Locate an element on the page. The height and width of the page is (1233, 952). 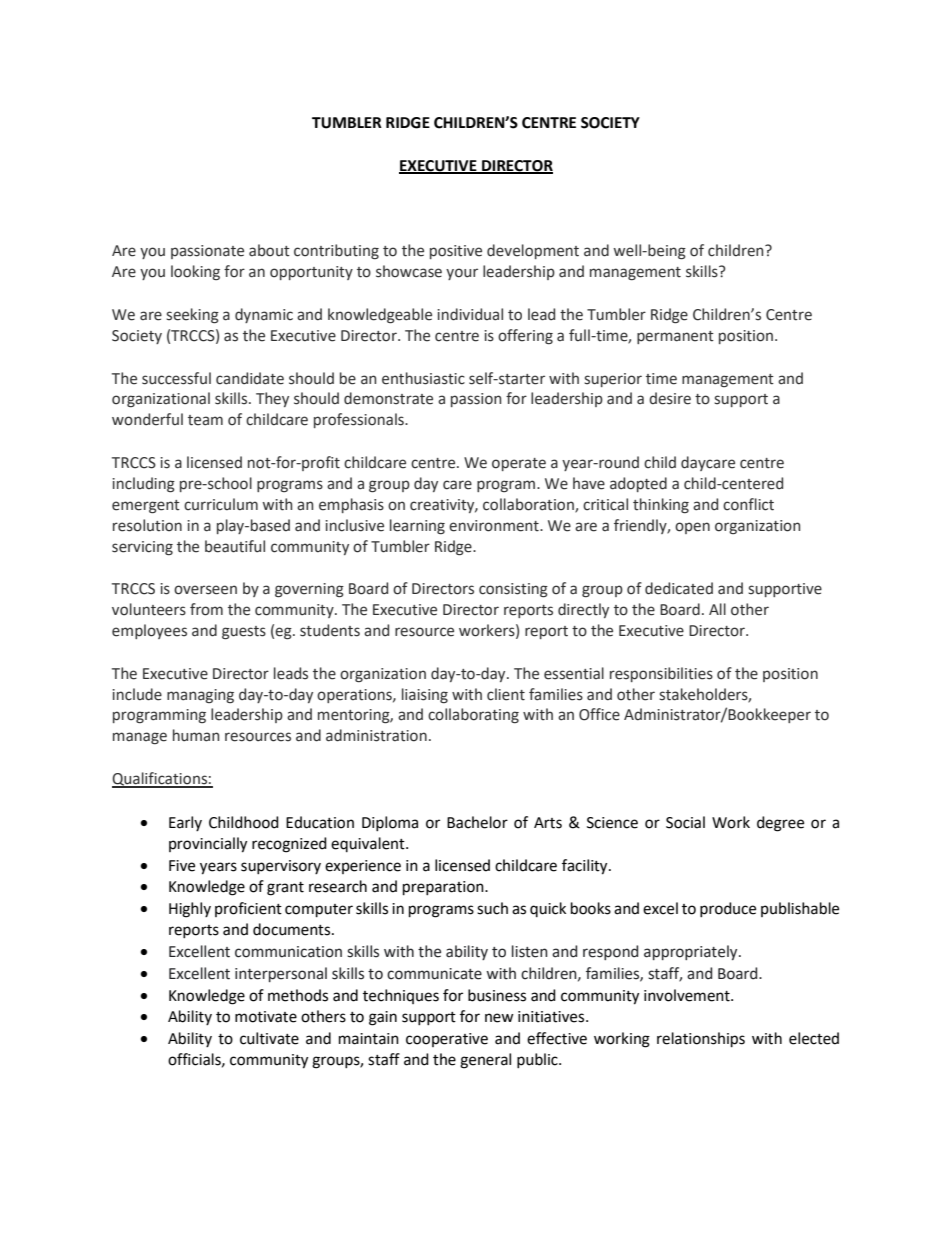
looking is located at coordinates (195, 272).
